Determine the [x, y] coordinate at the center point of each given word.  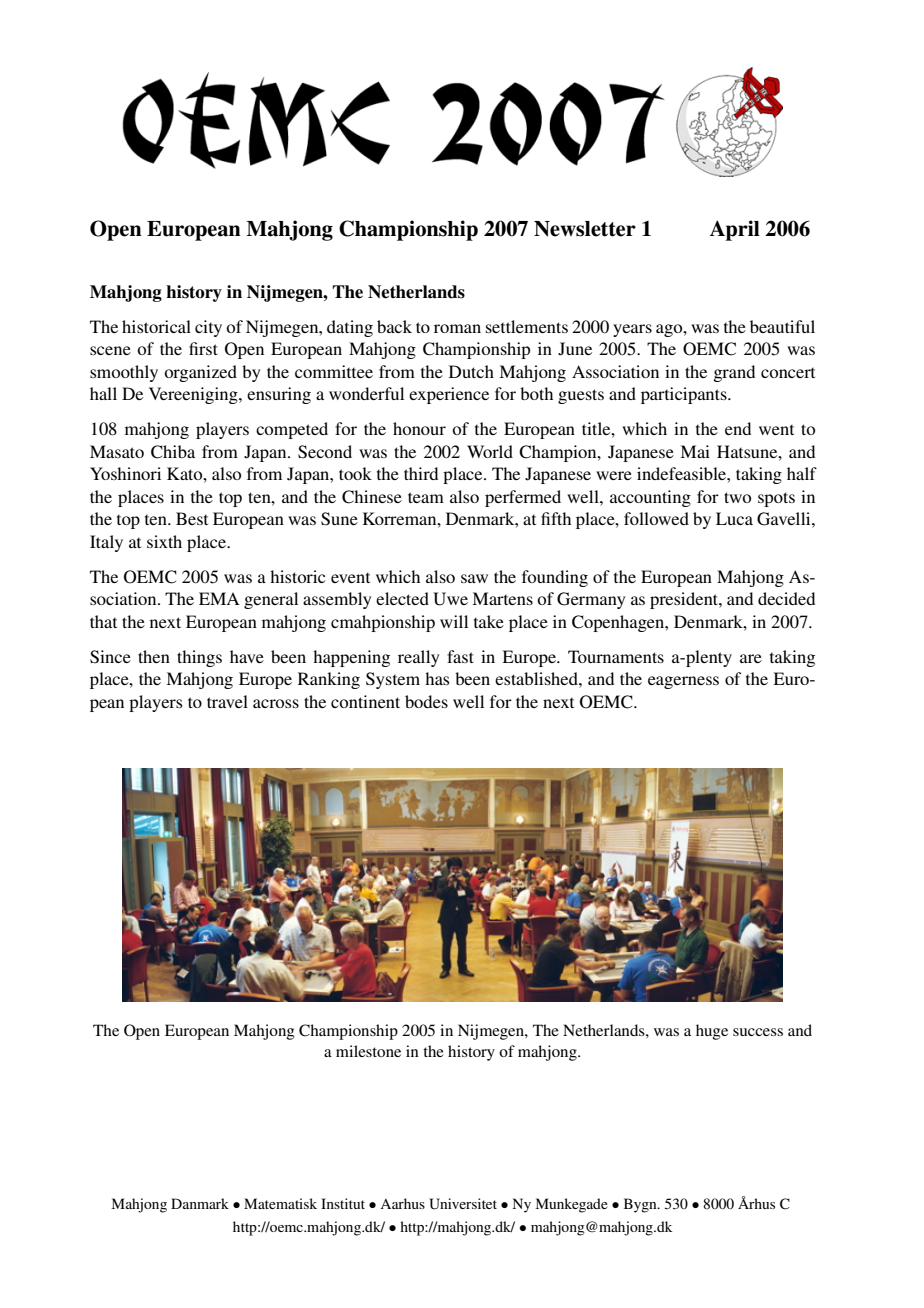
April [735, 230]
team [426, 497]
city [208, 328]
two [737, 497]
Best [192, 518]
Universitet [463, 1204]
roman [457, 328]
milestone [368, 1051]
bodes [426, 701]
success [758, 1032]
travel [227, 701]
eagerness [683, 682]
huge [712, 1032]
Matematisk [280, 1203]
